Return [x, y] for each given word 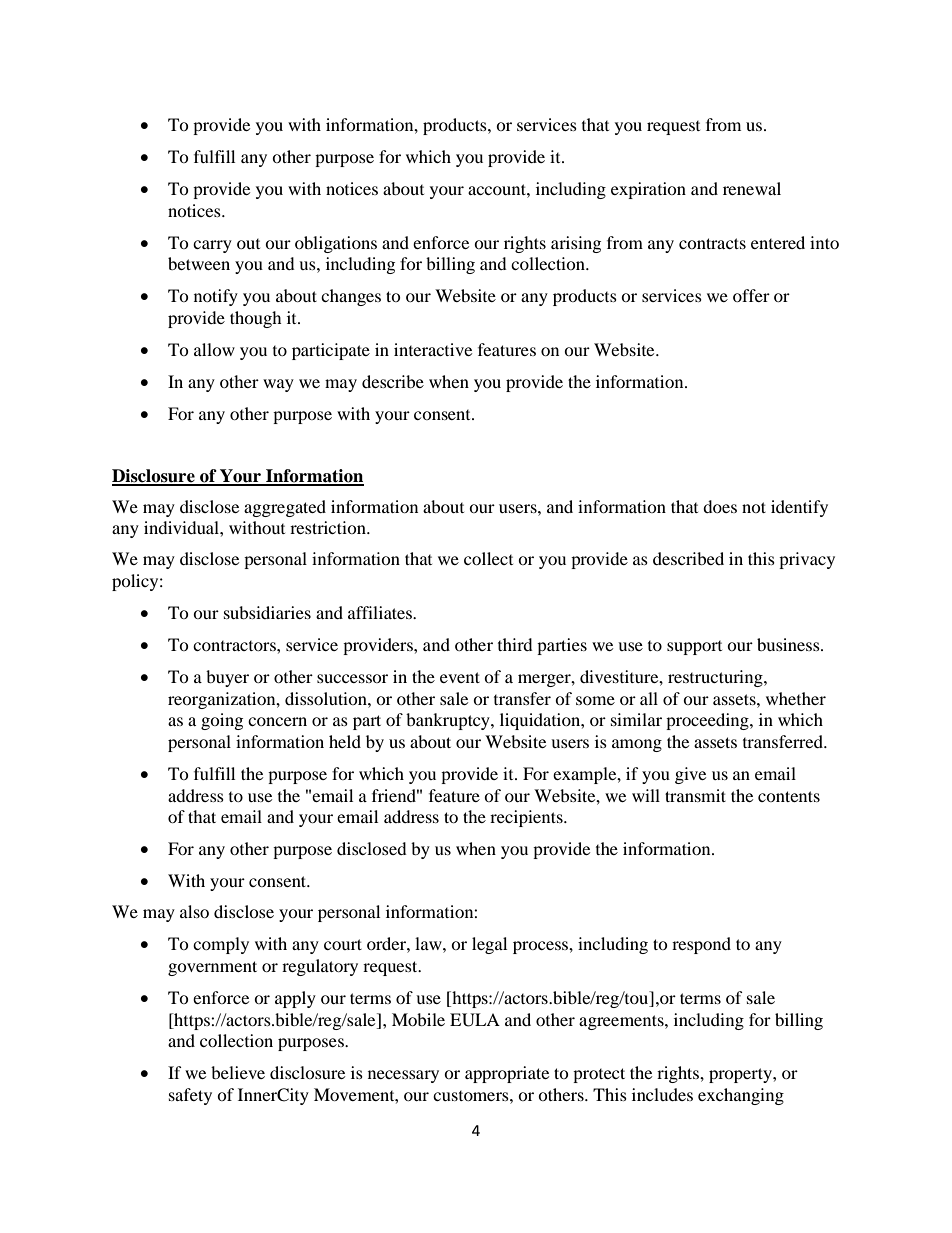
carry [212, 246]
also [194, 911]
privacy [807, 560]
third [515, 644]
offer [751, 295]
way [278, 385]
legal [489, 945]
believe [238, 1072]
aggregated [285, 508]
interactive [433, 349]
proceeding [708, 721]
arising [576, 244]
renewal [752, 188]
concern [277, 721]
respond [701, 945]
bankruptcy [449, 721]
